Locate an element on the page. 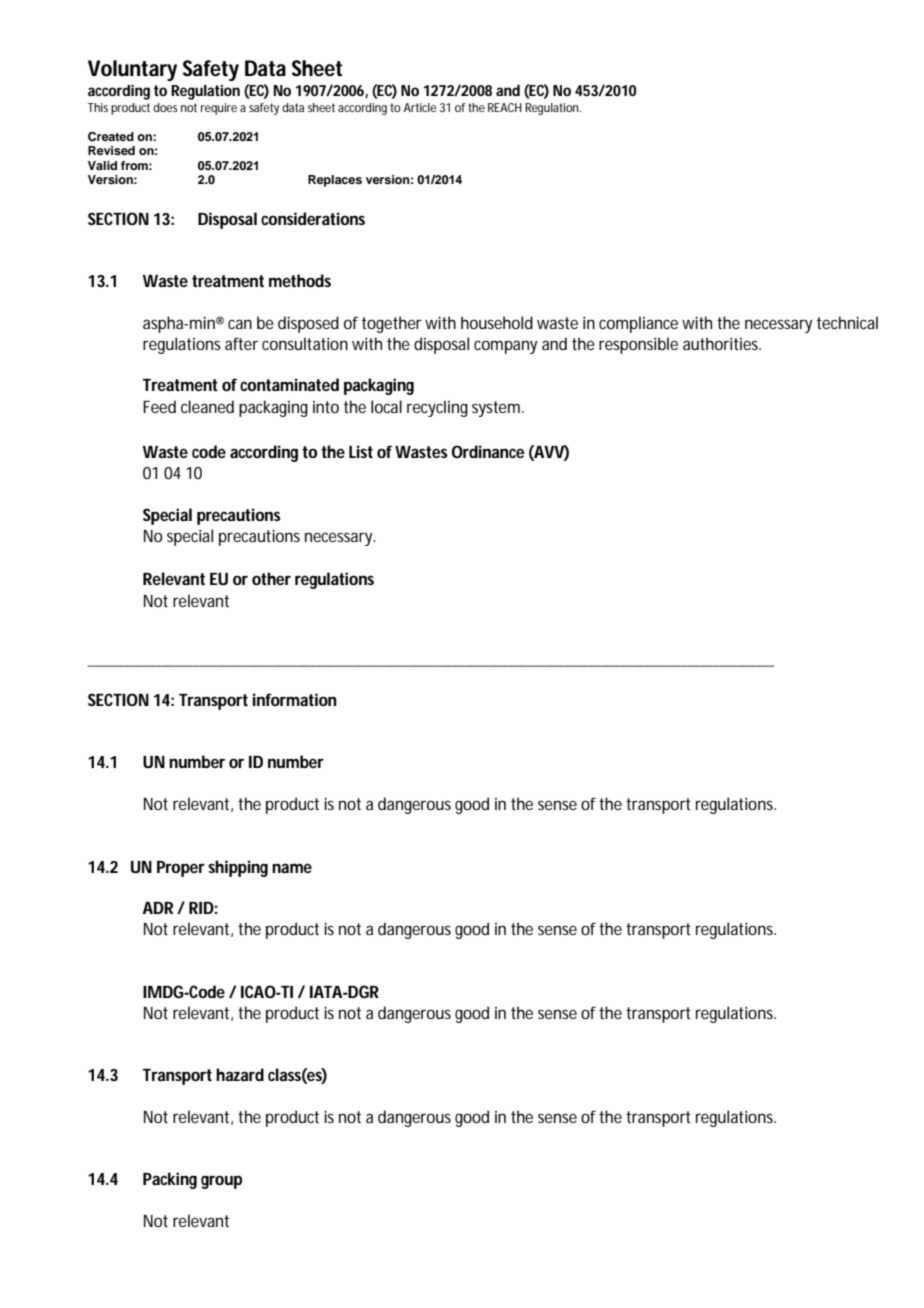 This image has height=1308, width=924. cleaned is located at coordinates (207, 406).
